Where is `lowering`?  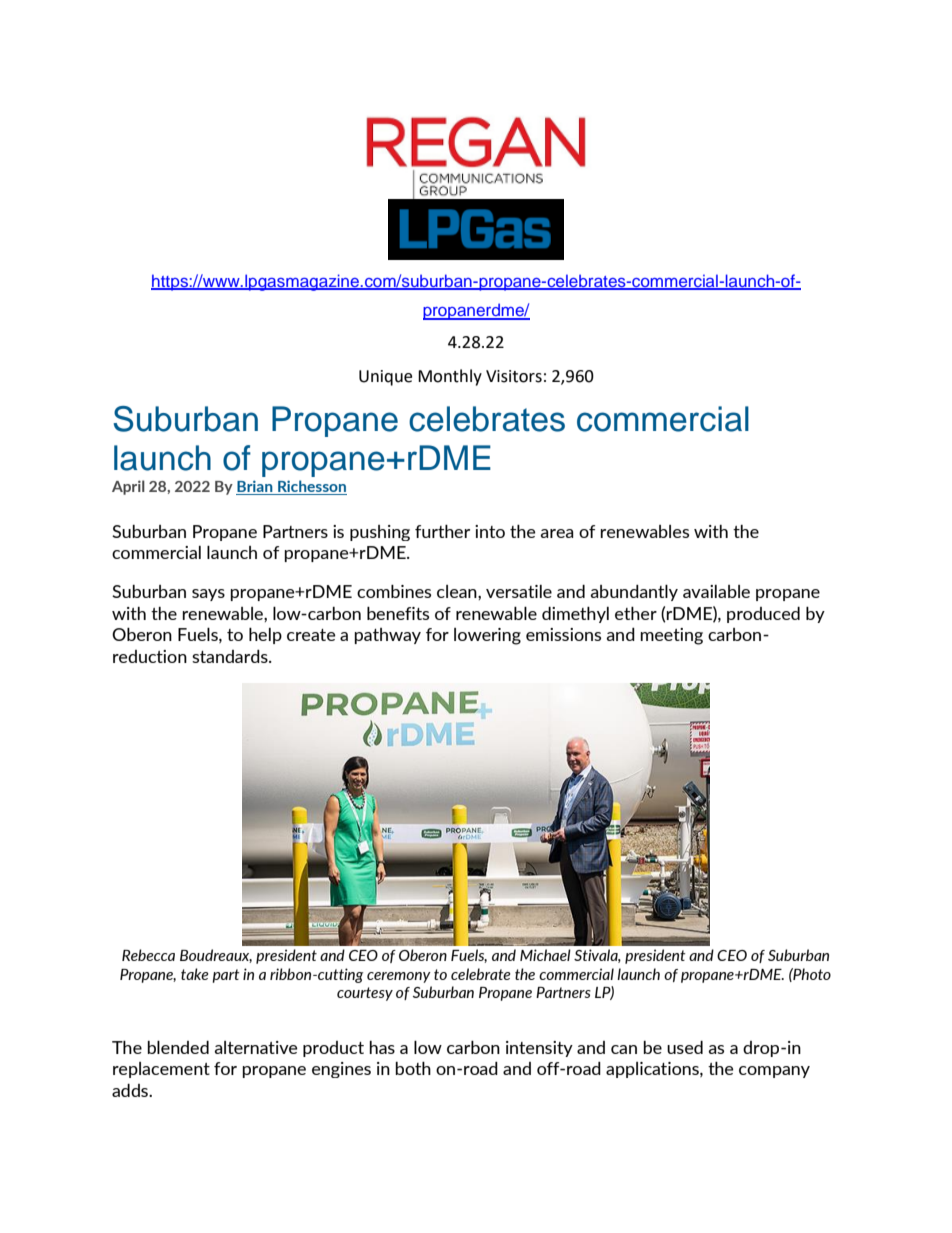
lowering is located at coordinates (487, 636).
